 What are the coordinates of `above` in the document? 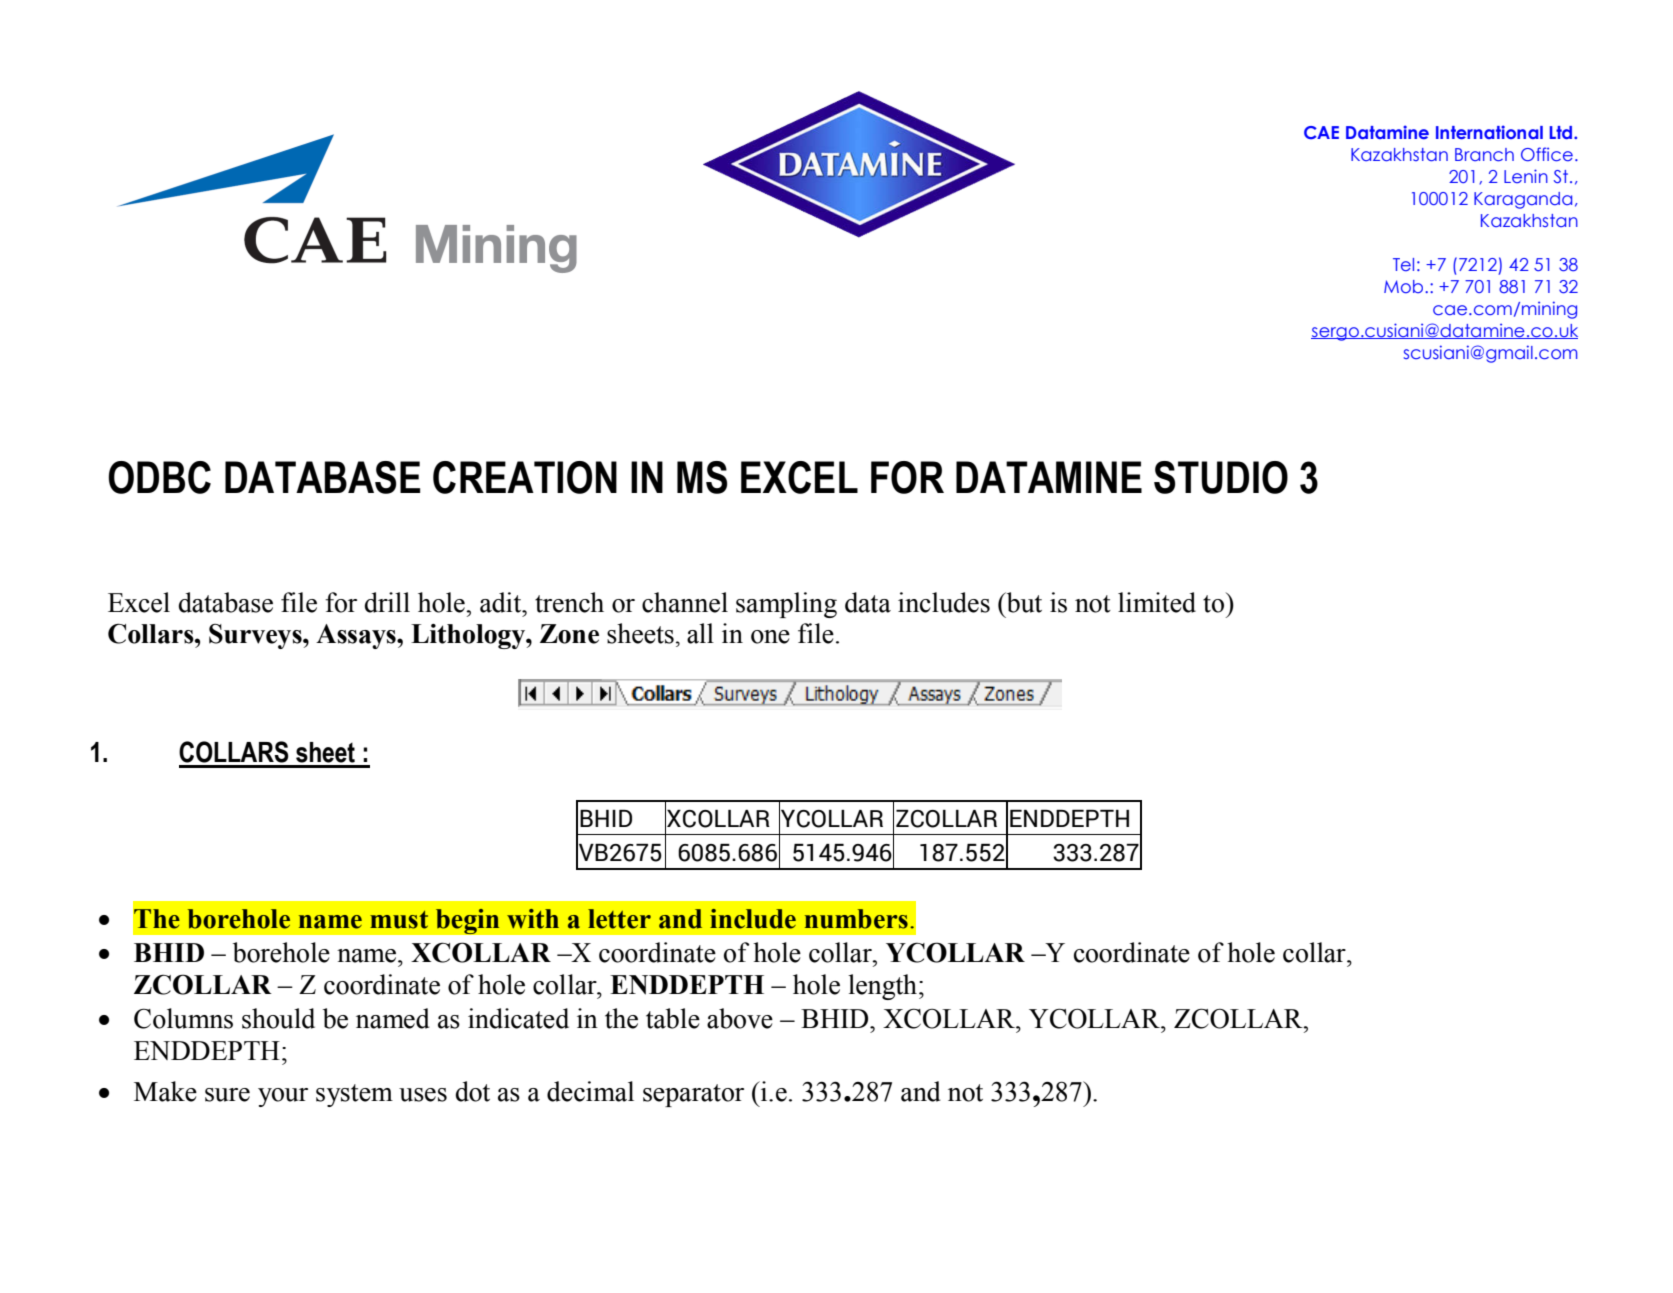 It's located at (740, 1018).
